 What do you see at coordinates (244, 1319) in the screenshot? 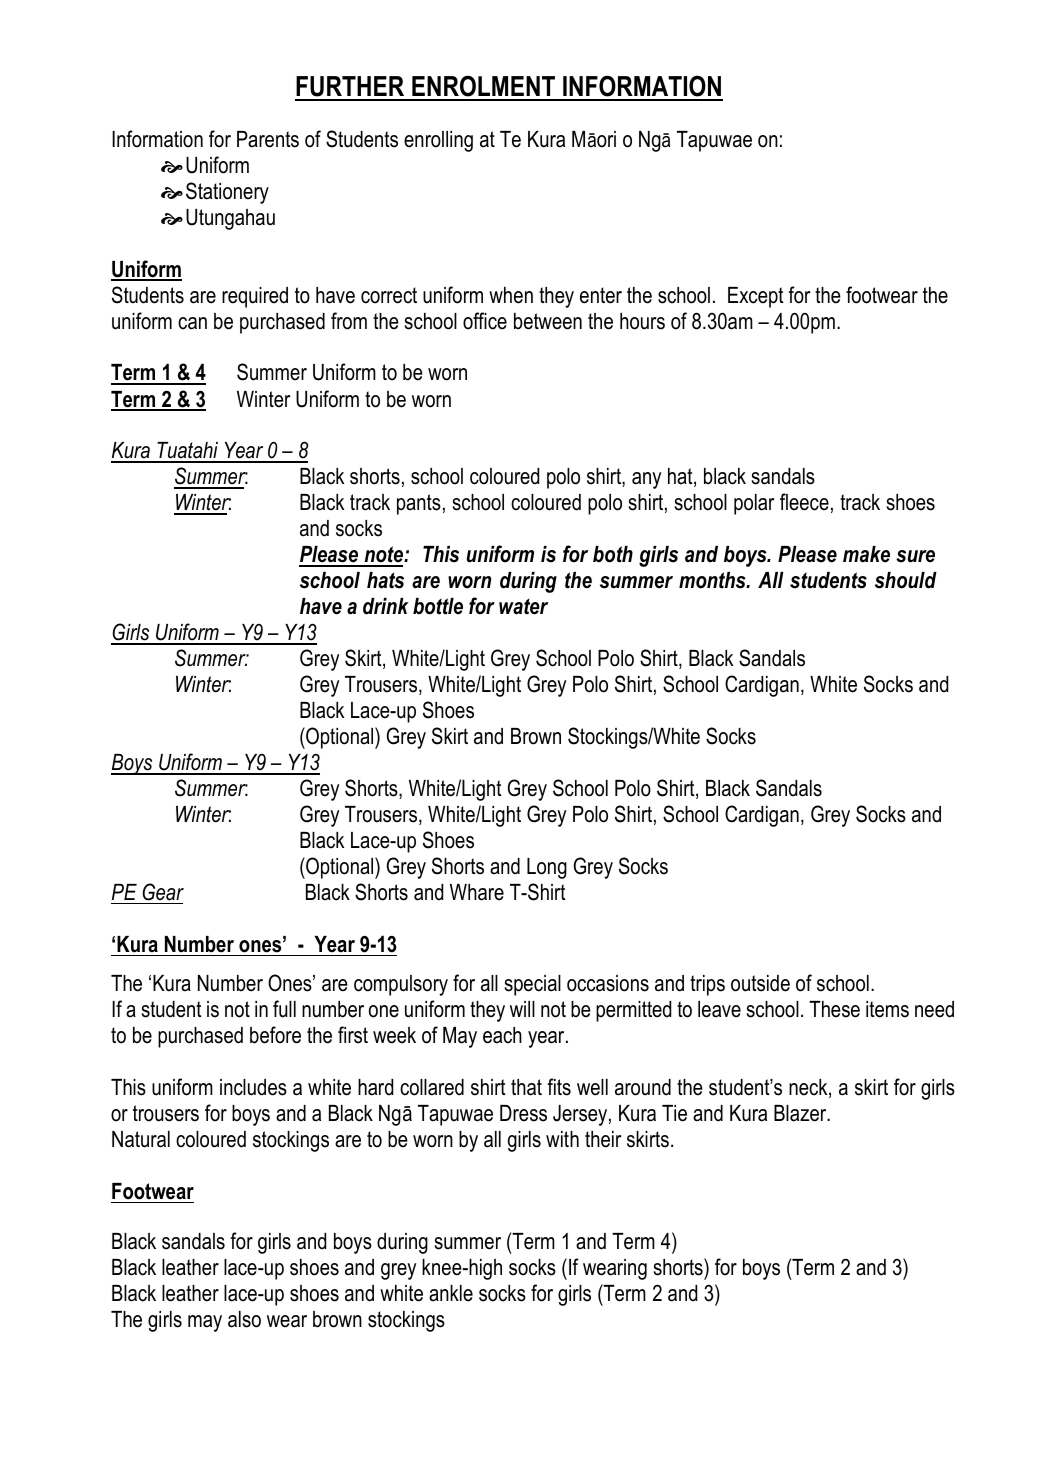
I see `also` at bounding box center [244, 1319].
